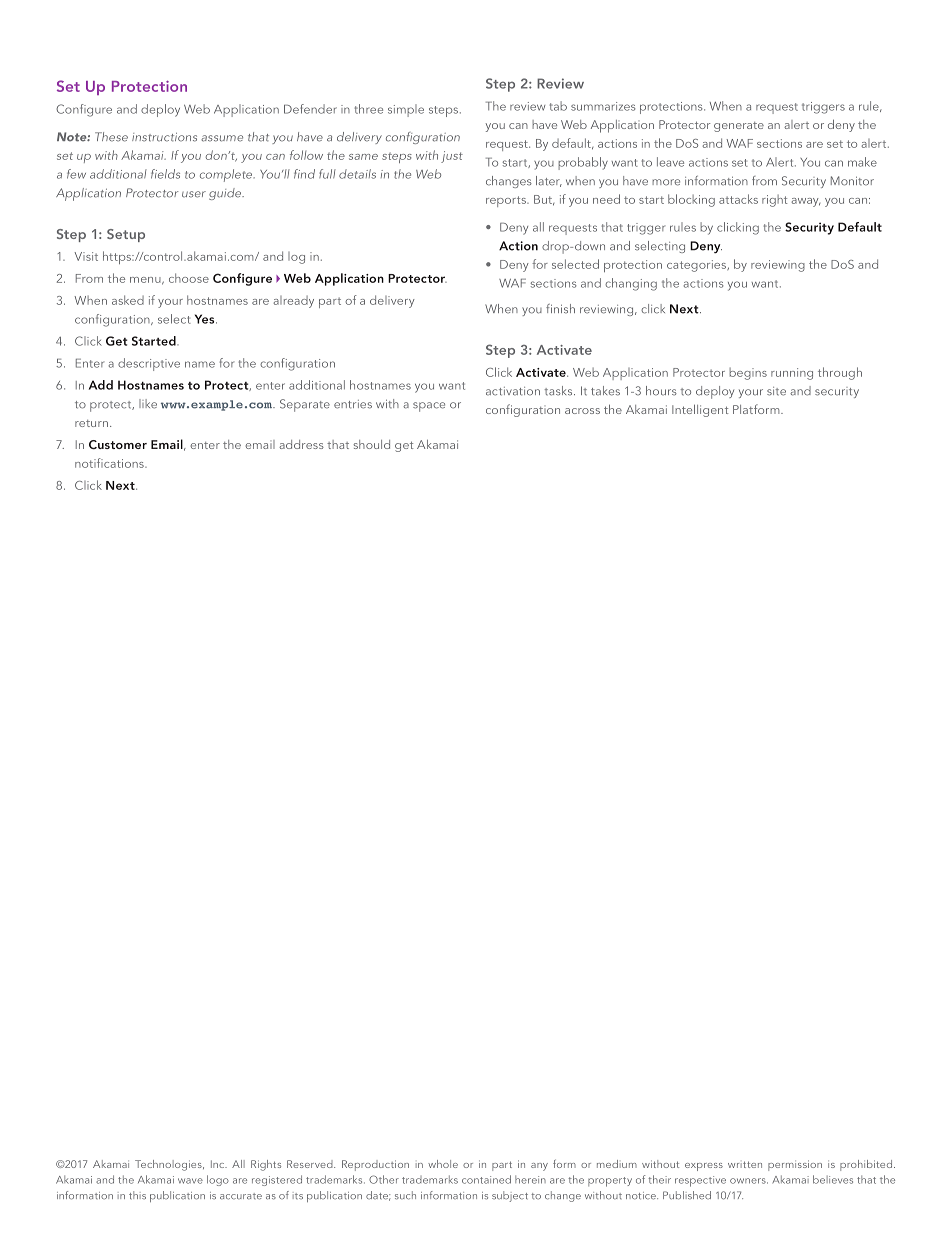 The height and width of the screenshot is (1233, 952). I want to click on whole, so click(443, 1164).
